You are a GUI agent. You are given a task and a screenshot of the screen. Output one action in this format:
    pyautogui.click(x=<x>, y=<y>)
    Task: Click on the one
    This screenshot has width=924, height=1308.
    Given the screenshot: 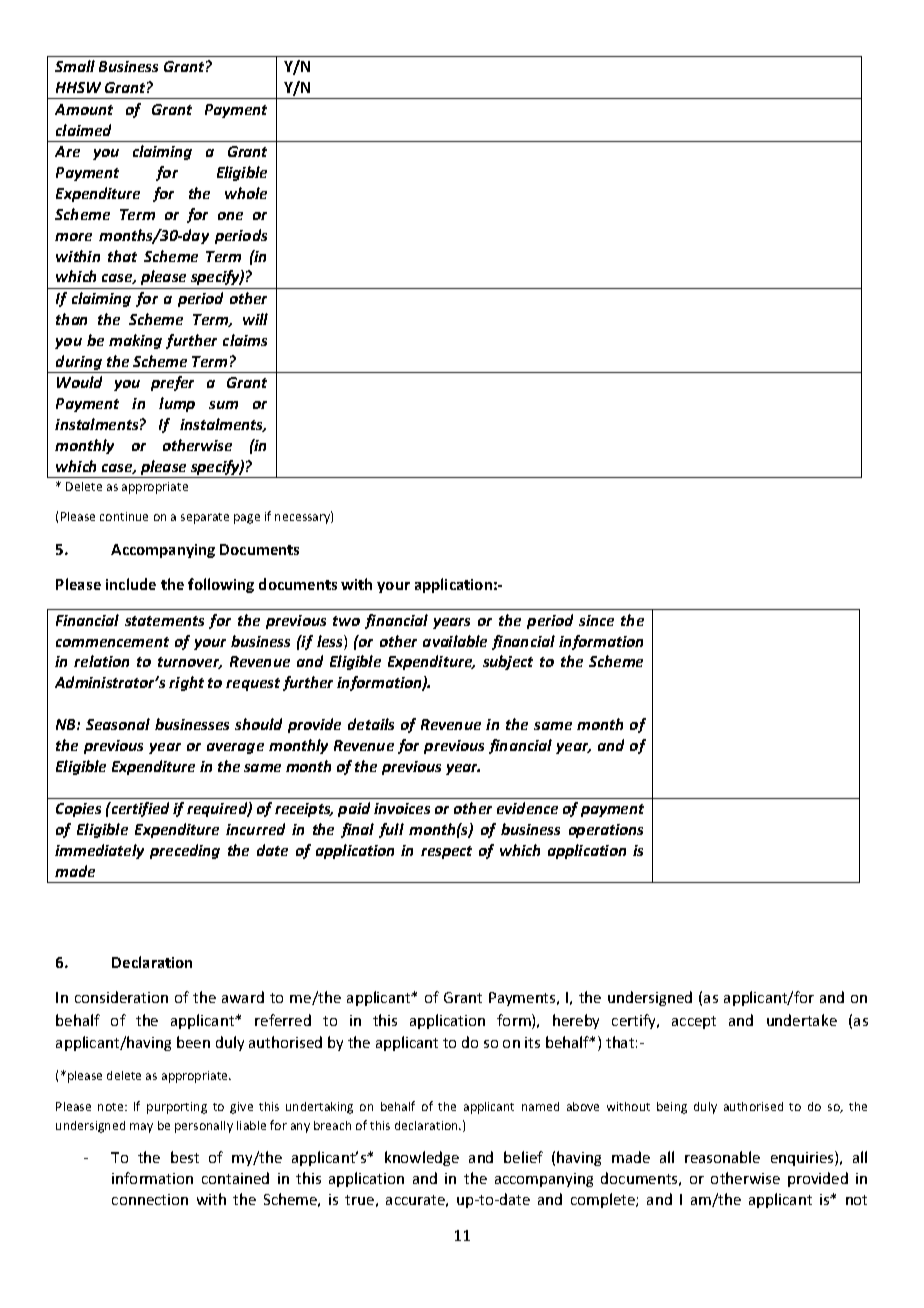 What is the action you would take?
    pyautogui.click(x=230, y=216)
